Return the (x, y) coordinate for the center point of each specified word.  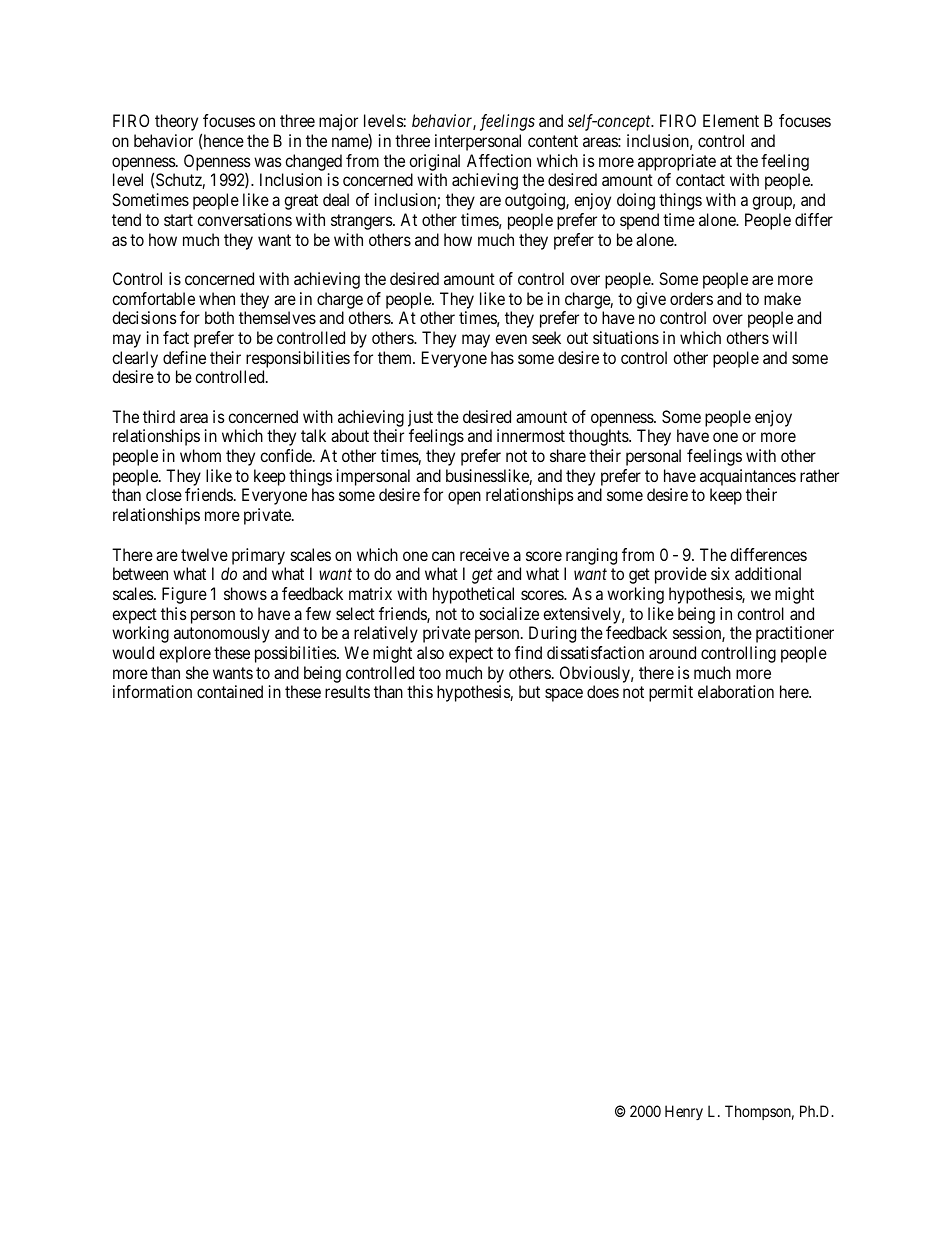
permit (671, 693)
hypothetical (473, 595)
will (784, 337)
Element (731, 120)
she (197, 672)
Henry (684, 1112)
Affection (499, 160)
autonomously (222, 634)
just (420, 418)
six (720, 573)
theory (176, 122)
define (184, 357)
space (564, 695)
